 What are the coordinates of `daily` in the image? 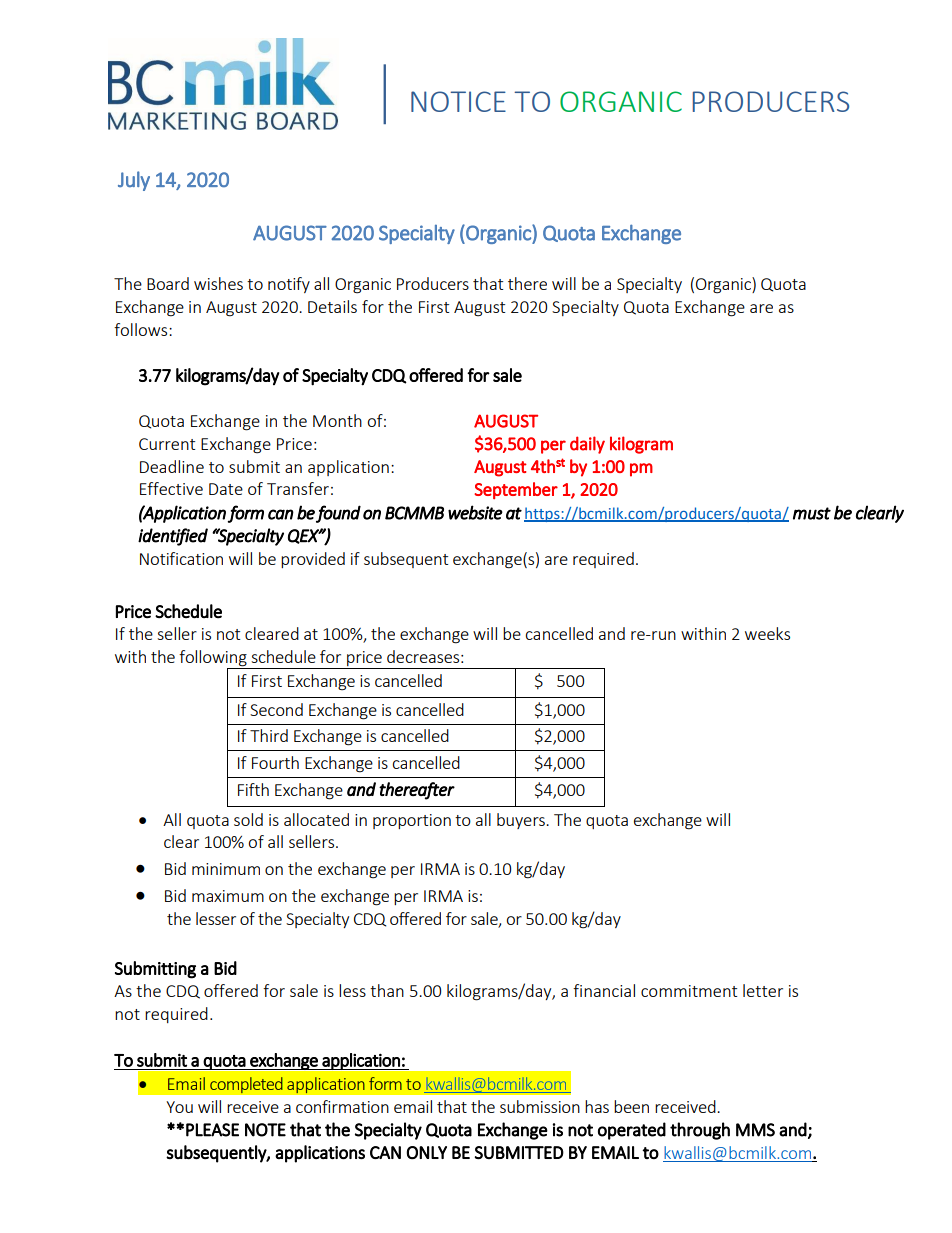 It's located at (587, 445).
